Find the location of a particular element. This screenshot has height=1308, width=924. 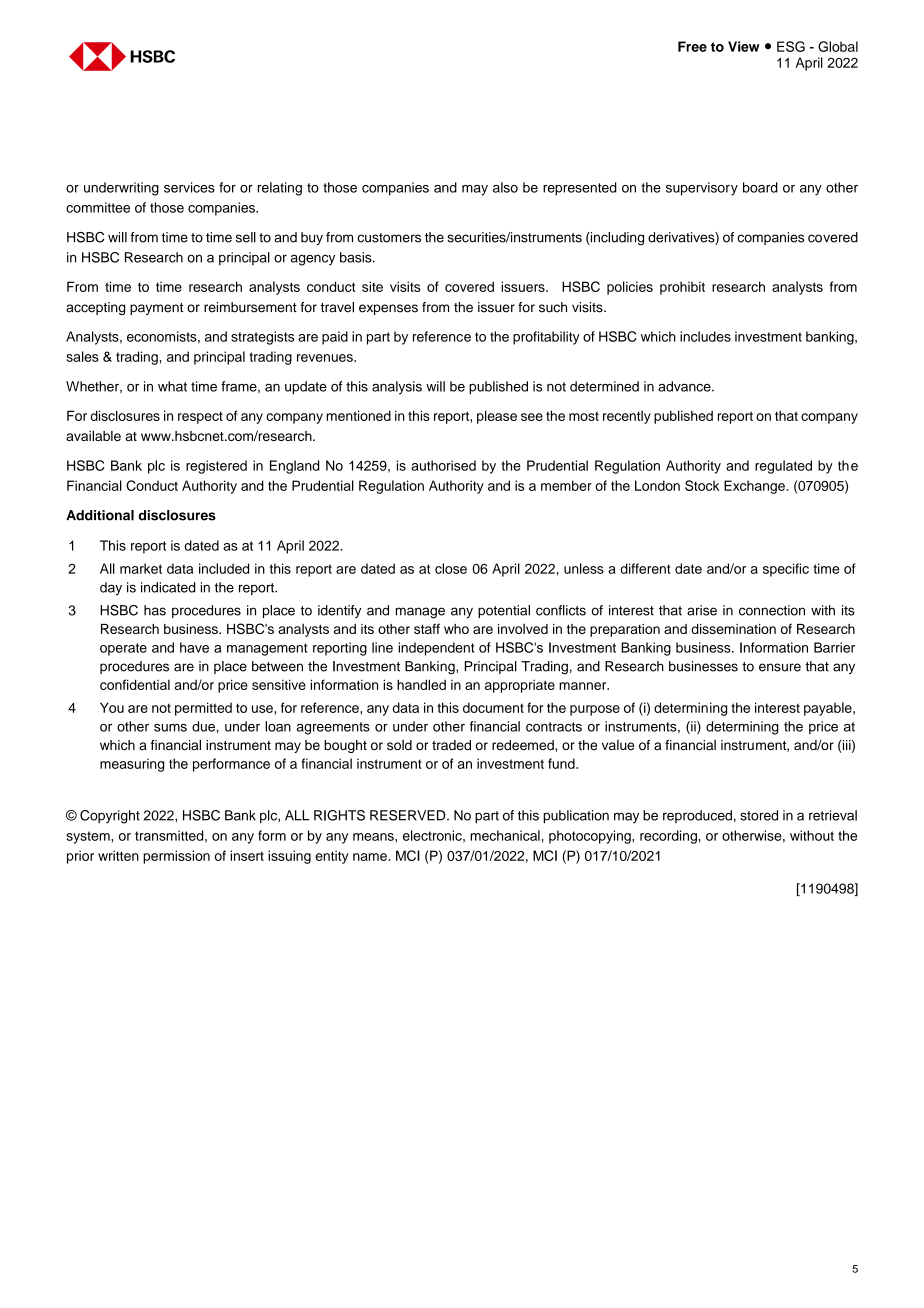

indicated is located at coordinates (168, 587).
